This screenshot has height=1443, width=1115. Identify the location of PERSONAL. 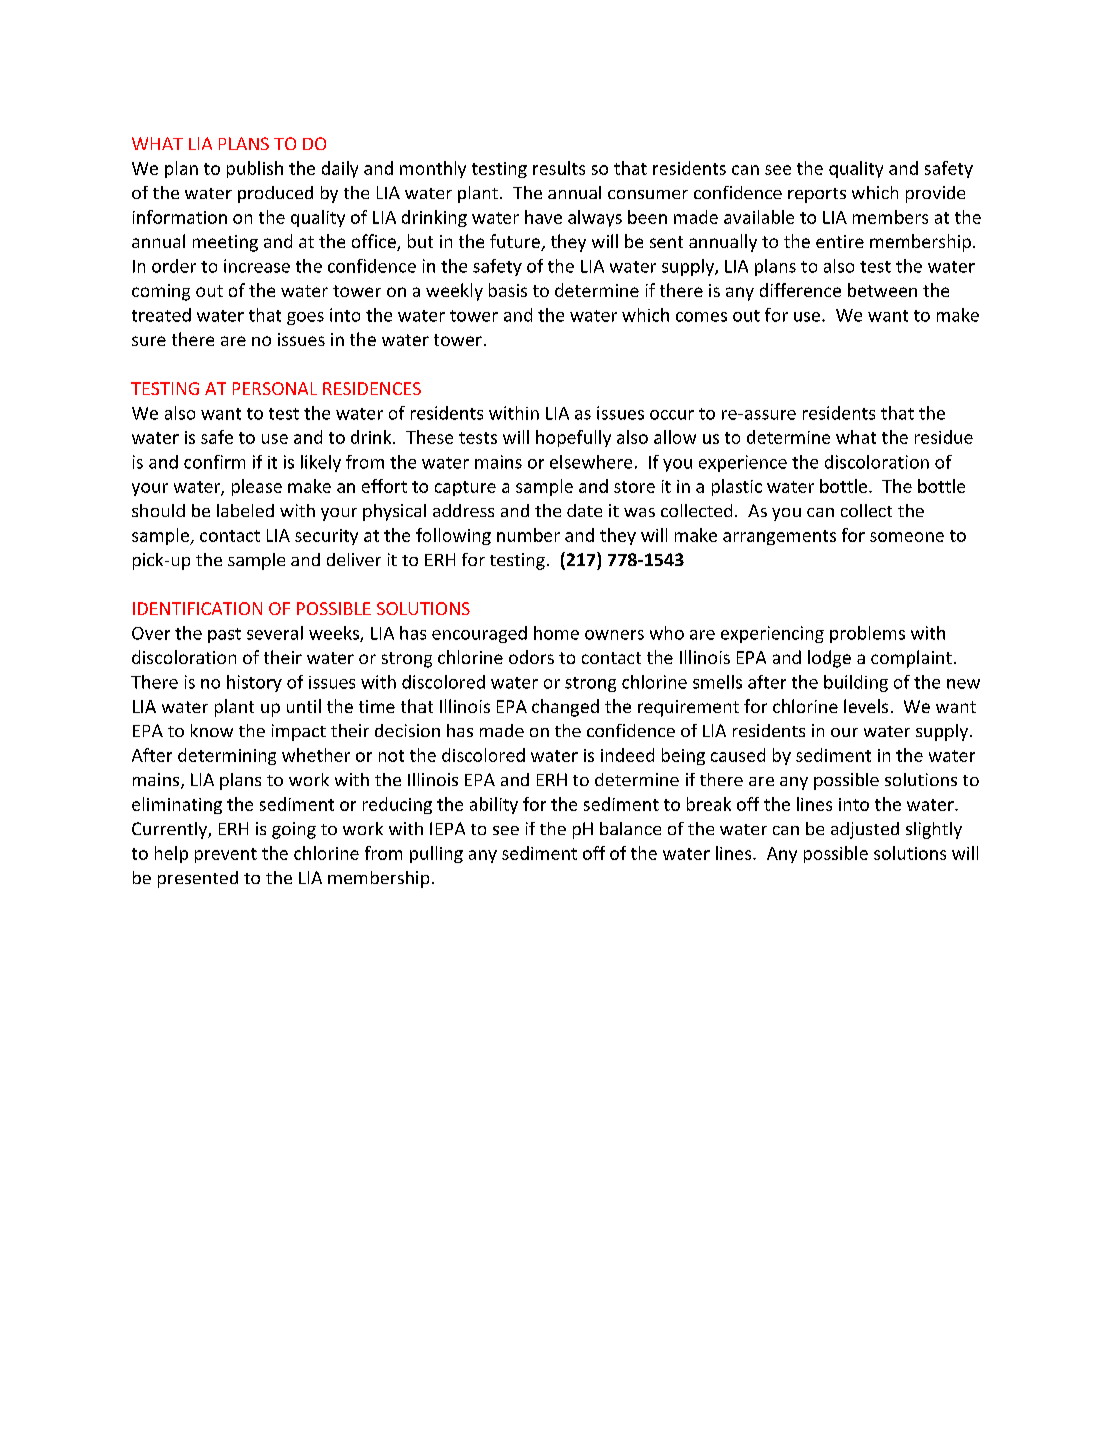
(275, 388).
